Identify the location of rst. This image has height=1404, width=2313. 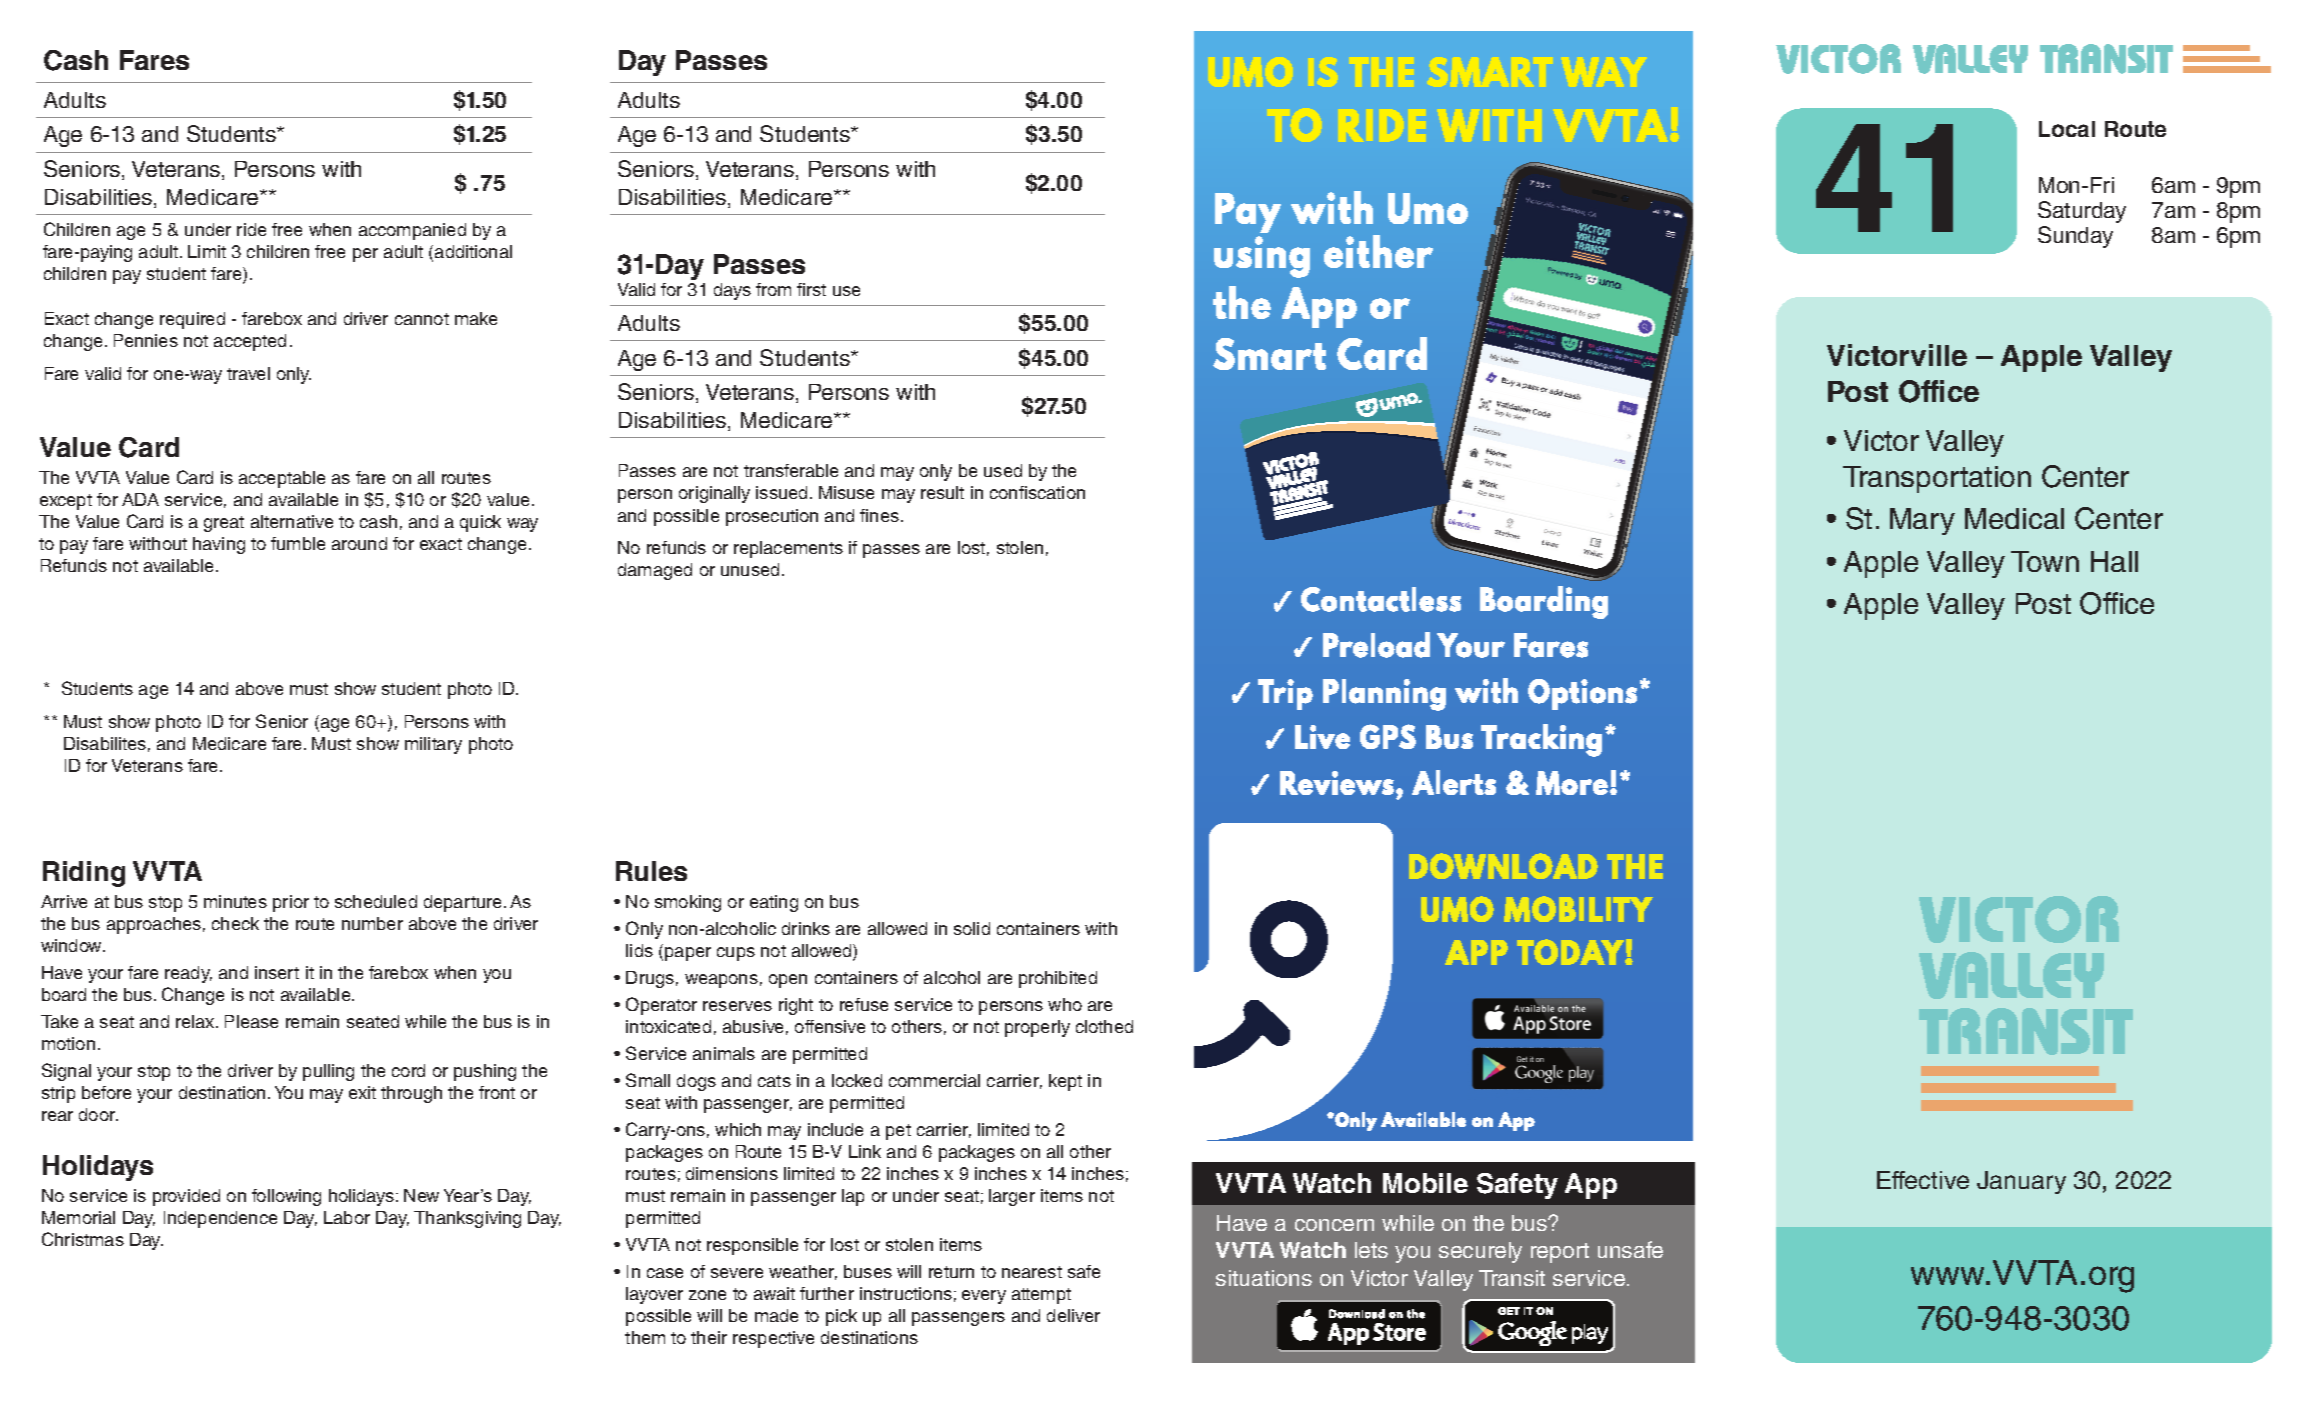
(816, 290).
